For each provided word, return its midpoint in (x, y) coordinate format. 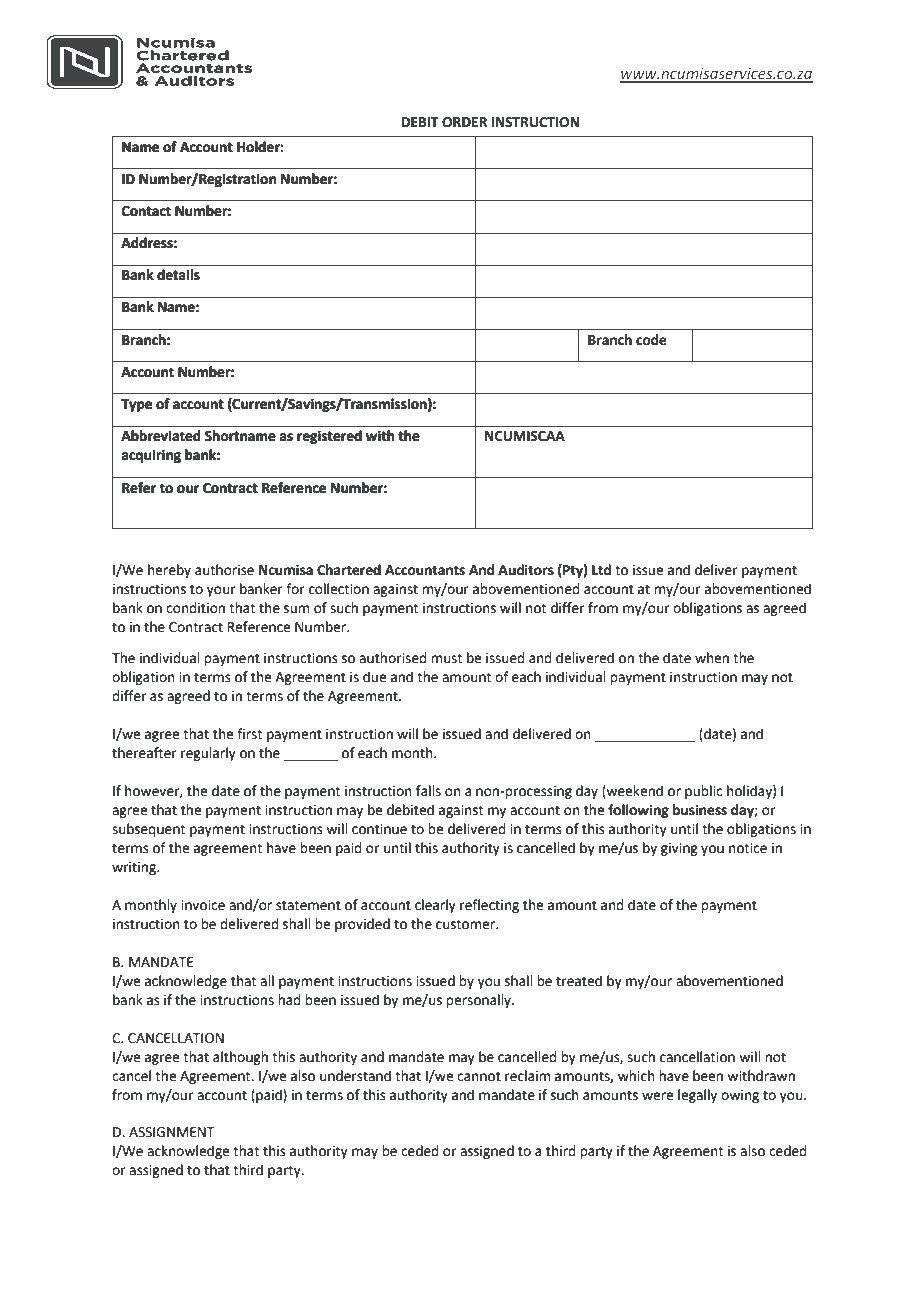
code (651, 340)
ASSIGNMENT (172, 1132)
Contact (146, 211)
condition (195, 608)
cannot (479, 1076)
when (712, 658)
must (446, 658)
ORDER (464, 122)
